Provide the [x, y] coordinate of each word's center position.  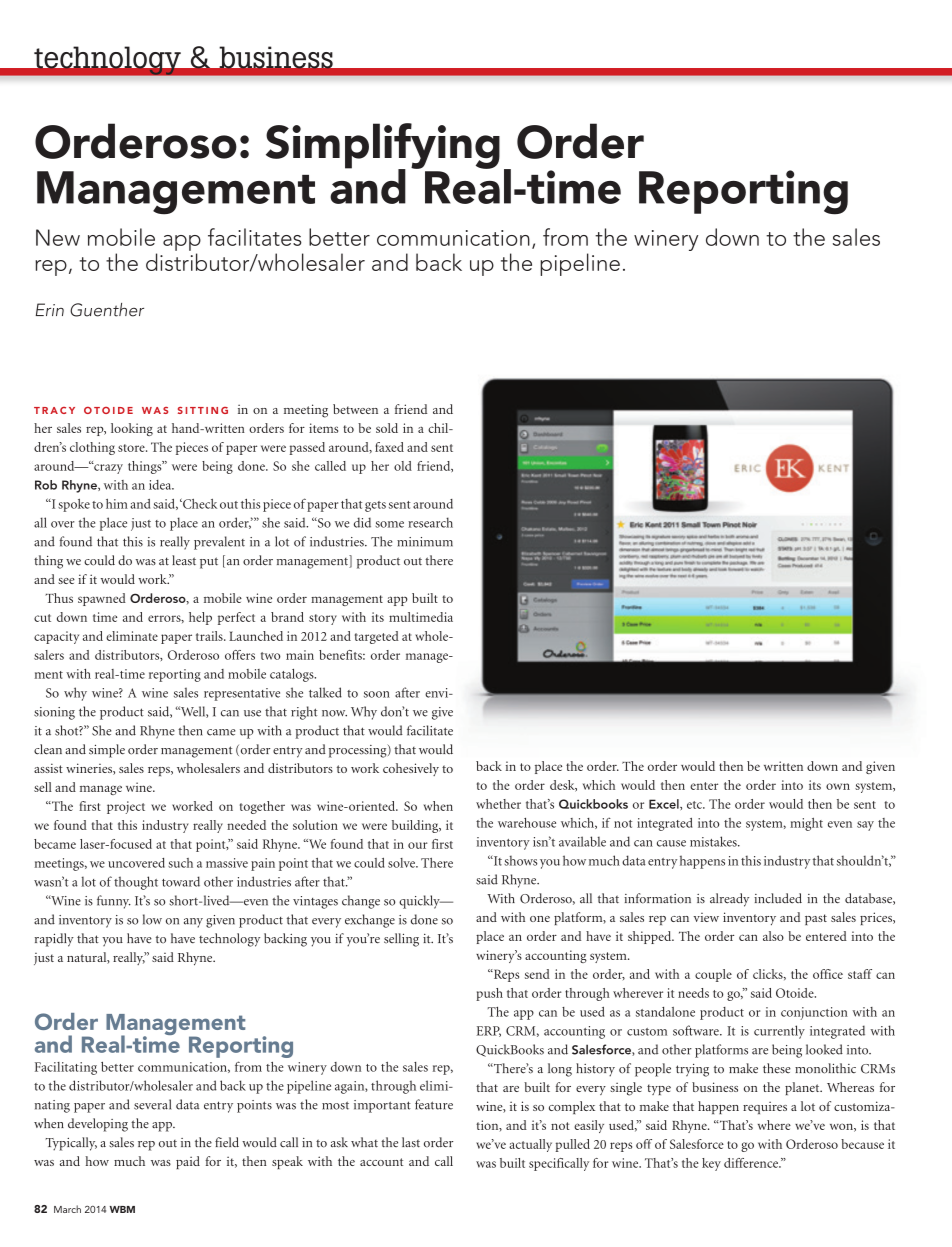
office [828, 974]
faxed [389, 447]
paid [188, 1162]
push [489, 994]
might [806, 824]
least [184, 560]
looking [132, 429]
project [126, 807]
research [430, 522]
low [152, 919]
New [58, 237]
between [355, 409]
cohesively [411, 769]
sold [387, 428]
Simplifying [383, 147]
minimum [425, 542]
